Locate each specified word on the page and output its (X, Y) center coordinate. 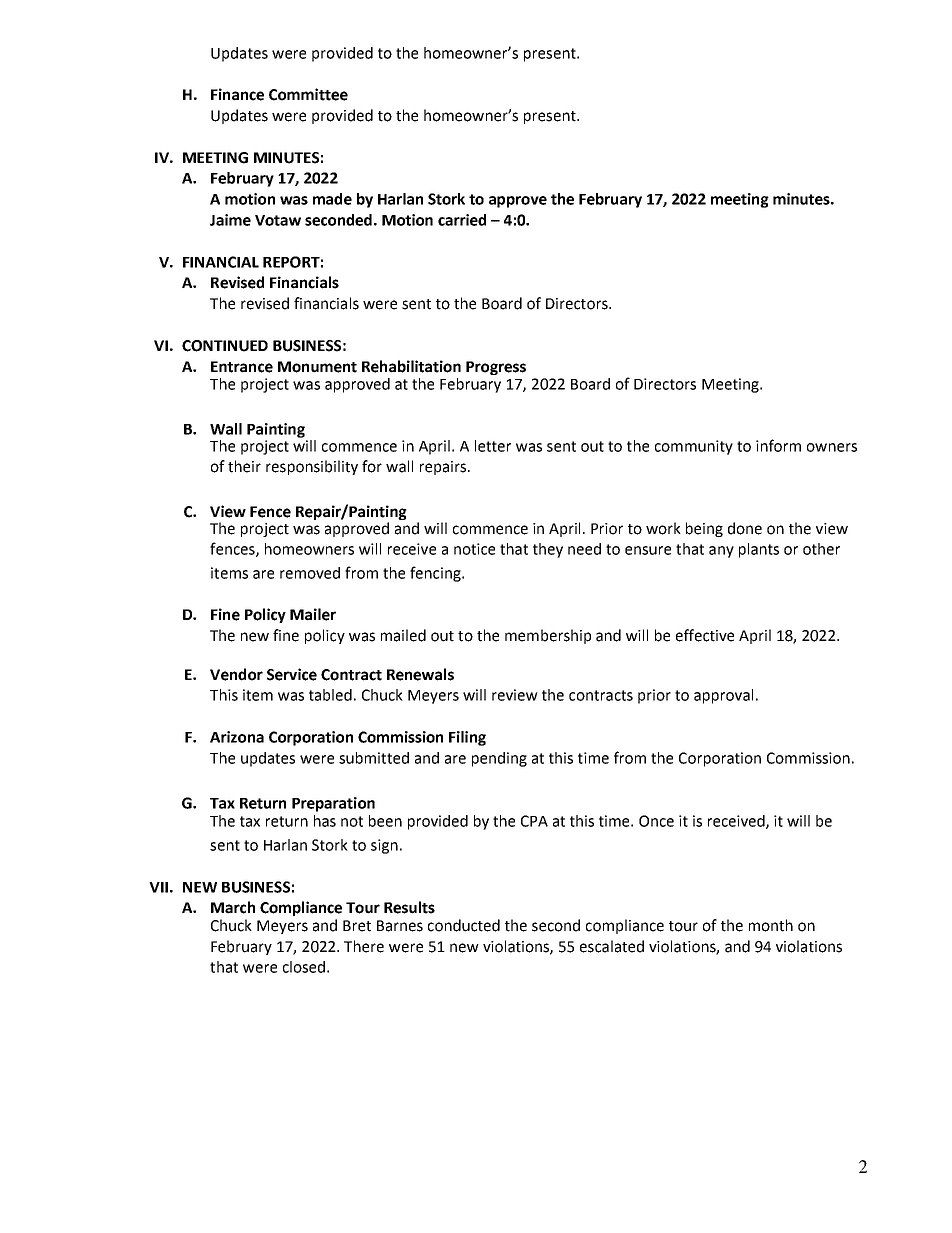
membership (548, 636)
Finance (237, 94)
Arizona (237, 737)
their (244, 466)
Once (656, 821)
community (694, 447)
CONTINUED (225, 346)
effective (705, 635)
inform (778, 445)
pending (499, 759)
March (233, 907)
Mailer (313, 614)
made (332, 199)
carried (462, 220)
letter (493, 446)
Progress (496, 368)
